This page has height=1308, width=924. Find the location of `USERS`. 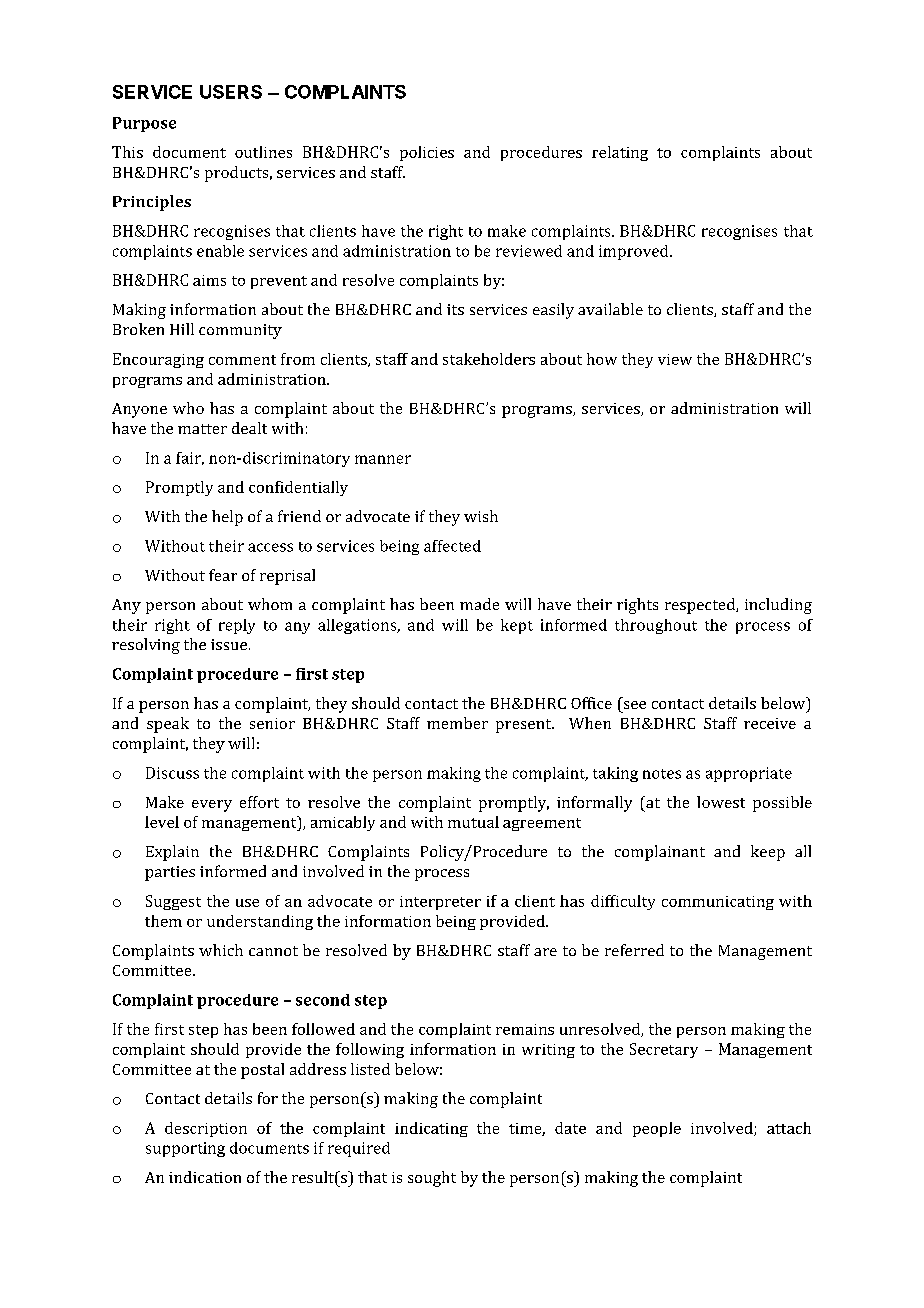

USERS is located at coordinates (231, 92).
